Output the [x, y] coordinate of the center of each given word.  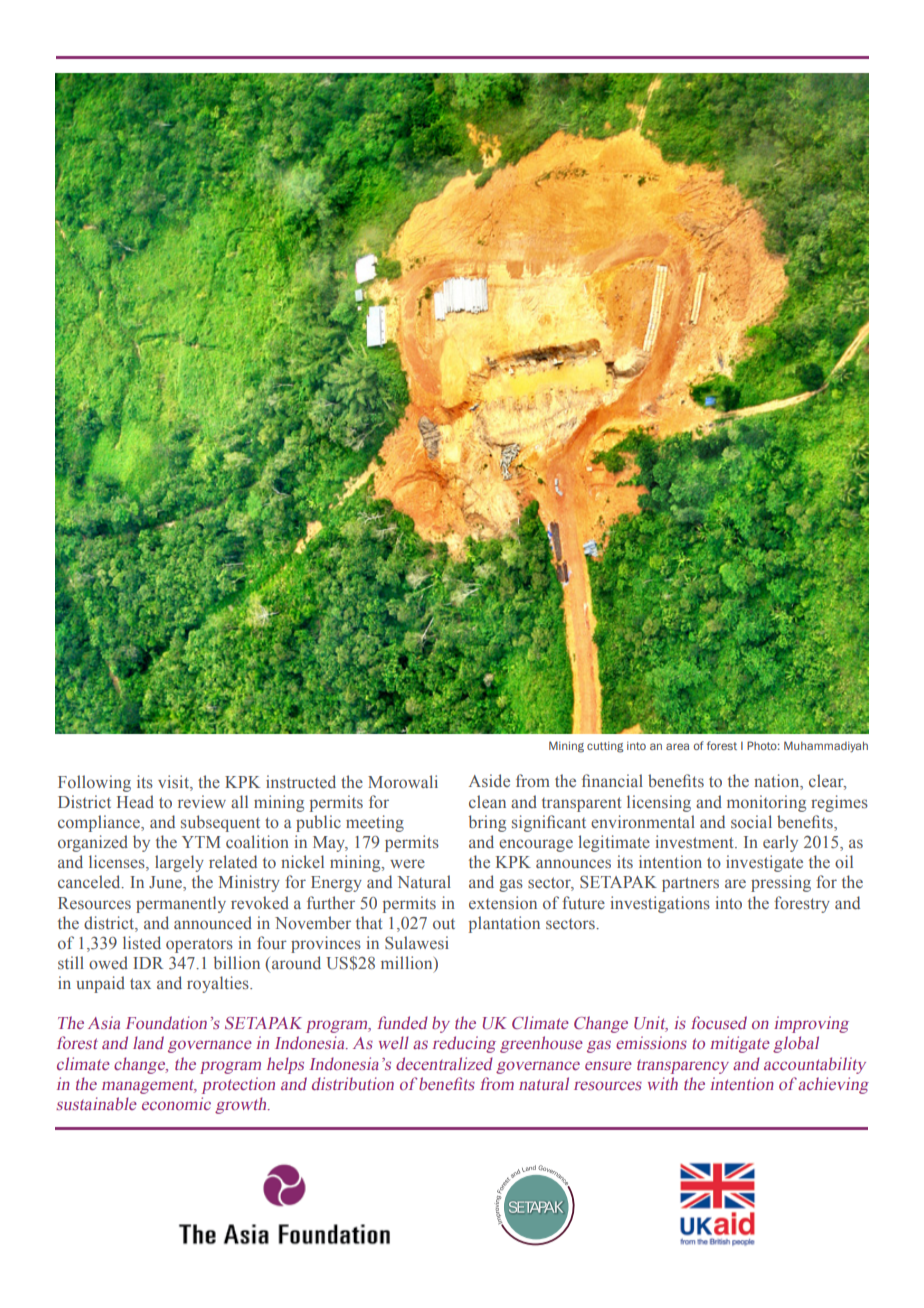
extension [503, 903]
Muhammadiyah [826, 747]
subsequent [220, 823]
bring [487, 823]
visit [174, 781]
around [296, 963]
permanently [181, 904]
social [751, 822]
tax [140, 983]
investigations [660, 904]
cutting [605, 747]
